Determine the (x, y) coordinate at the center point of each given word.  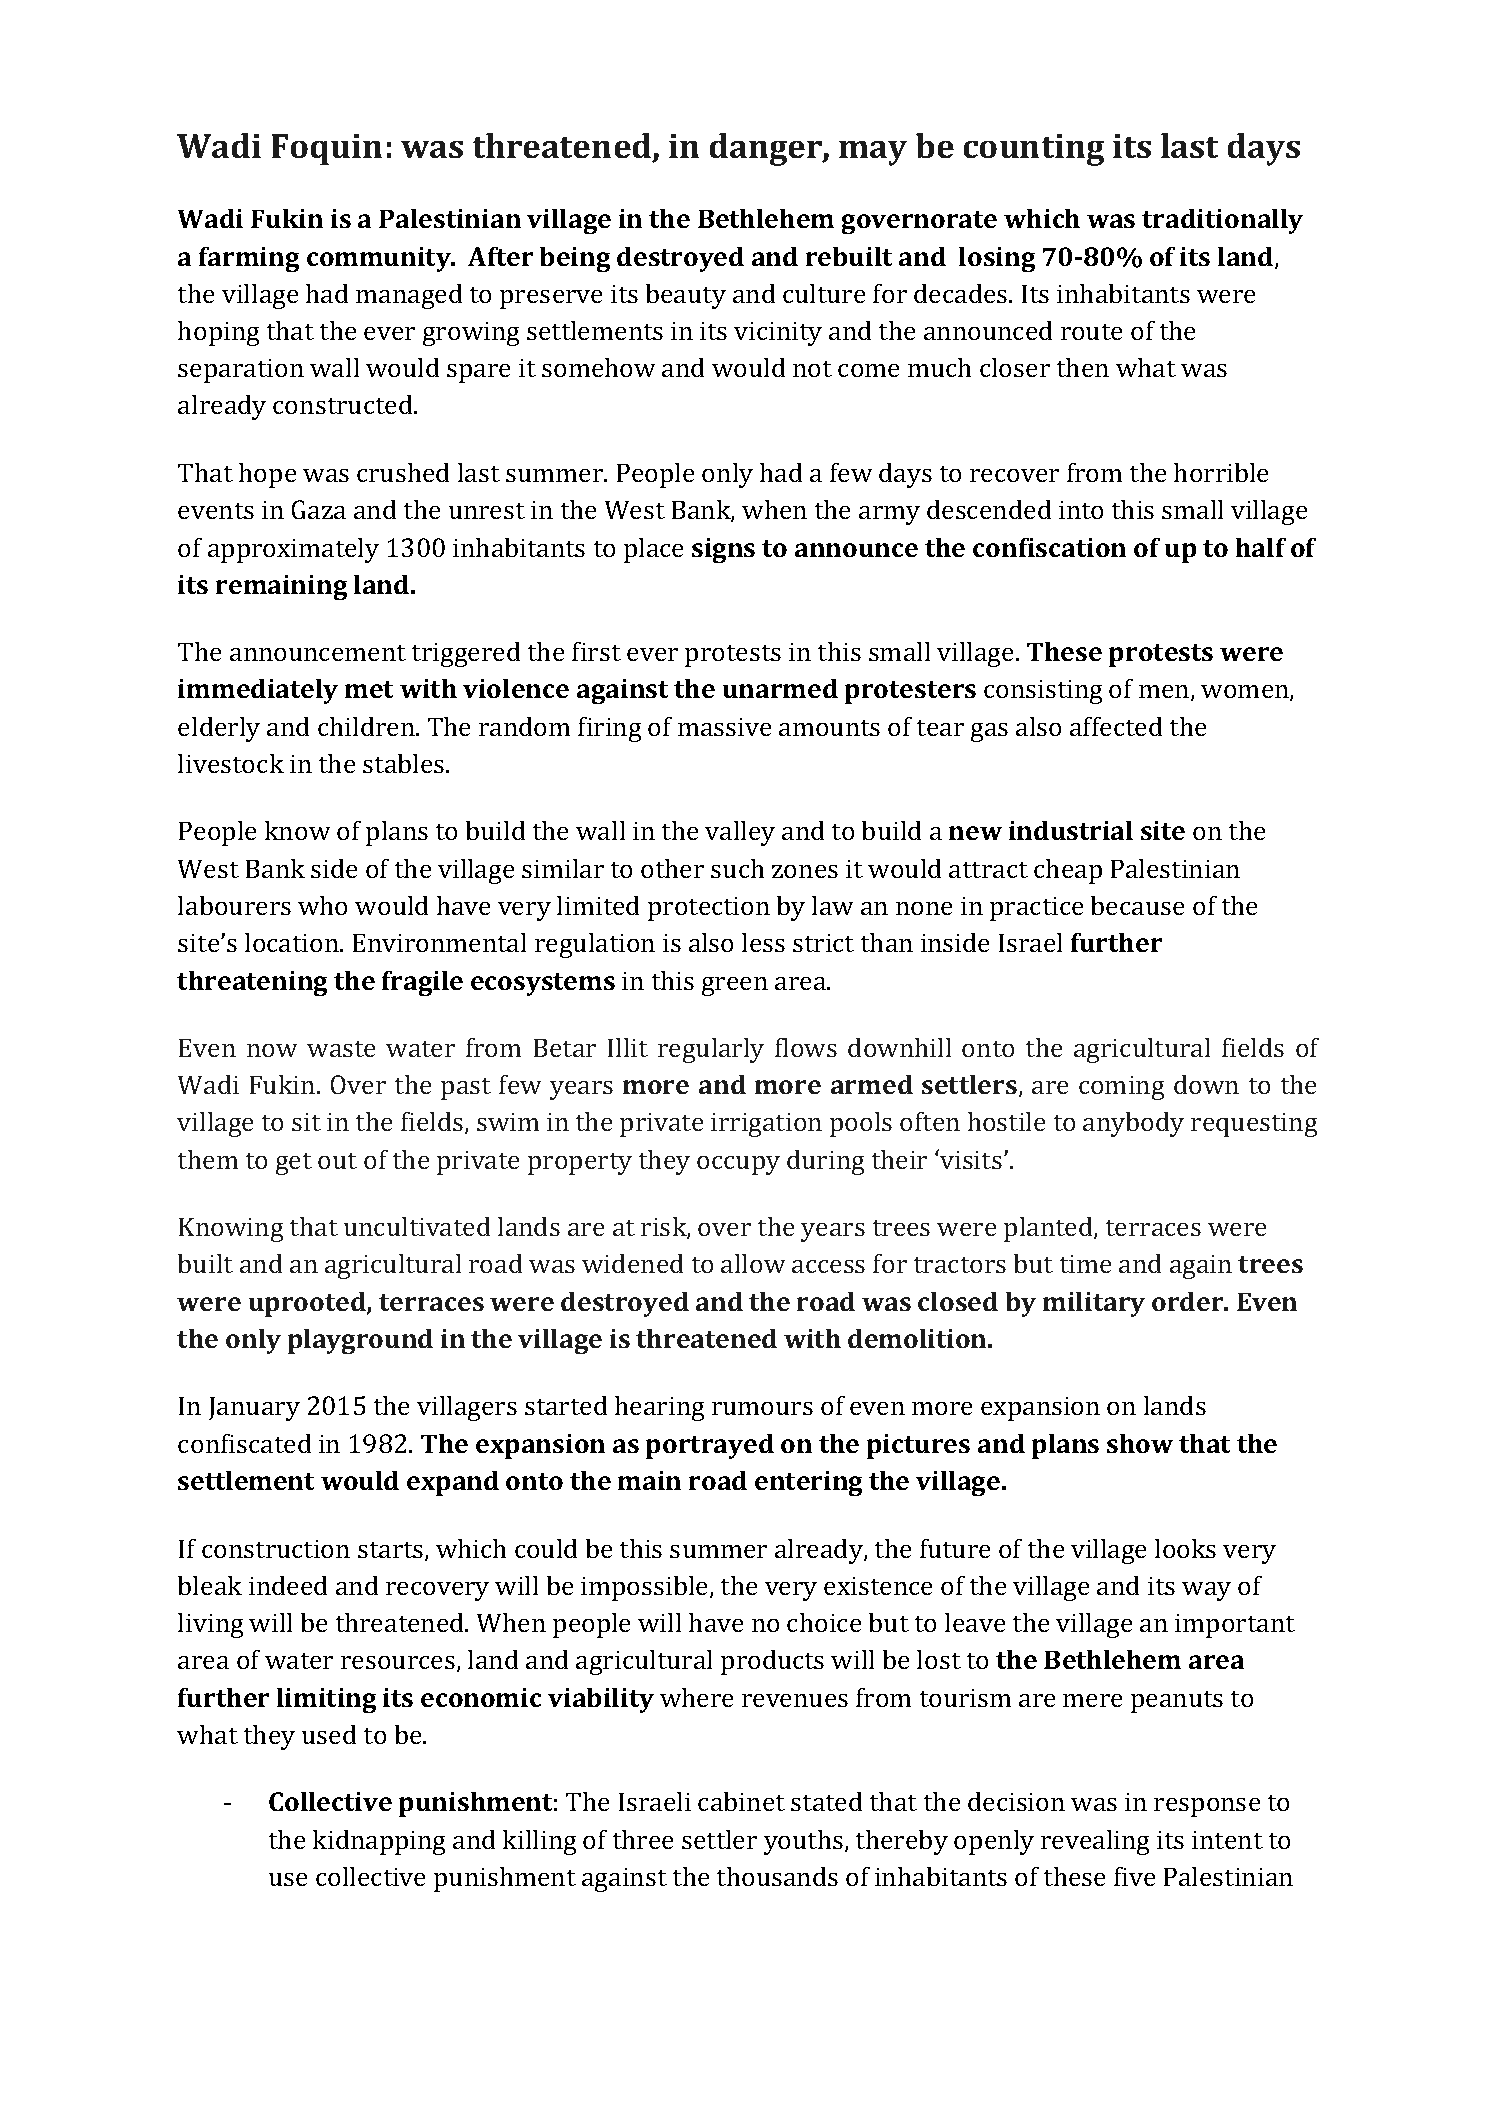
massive (724, 727)
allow (753, 1263)
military (1094, 1304)
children (367, 726)
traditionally (1222, 221)
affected (1116, 726)
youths (803, 1842)
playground (360, 1341)
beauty (686, 296)
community (380, 259)
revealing (1095, 1842)
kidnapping (379, 1842)
